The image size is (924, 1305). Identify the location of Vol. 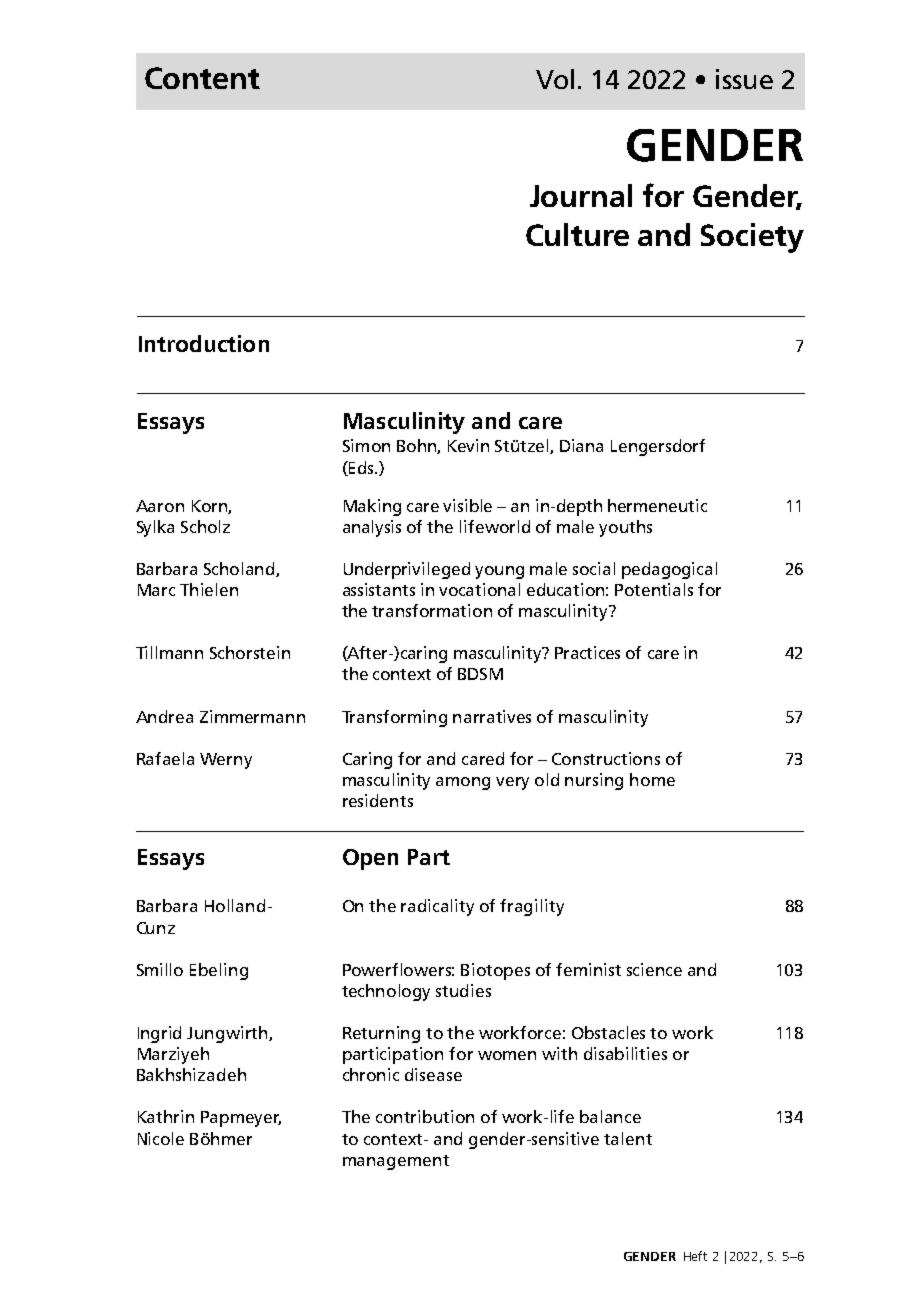
(555, 79).
